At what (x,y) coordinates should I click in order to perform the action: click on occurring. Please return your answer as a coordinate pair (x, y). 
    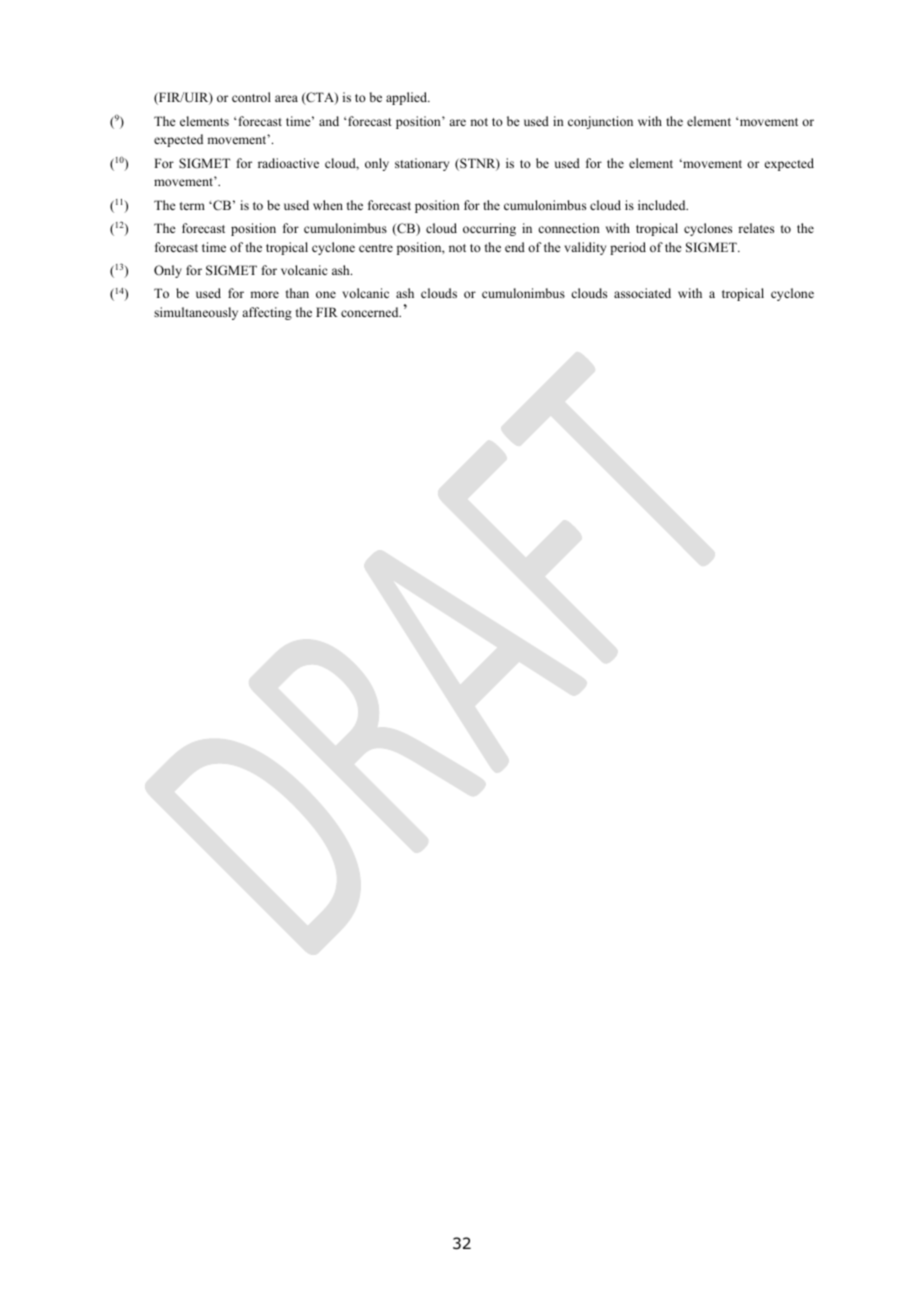
    Looking at the image, I should click on (489, 229).
